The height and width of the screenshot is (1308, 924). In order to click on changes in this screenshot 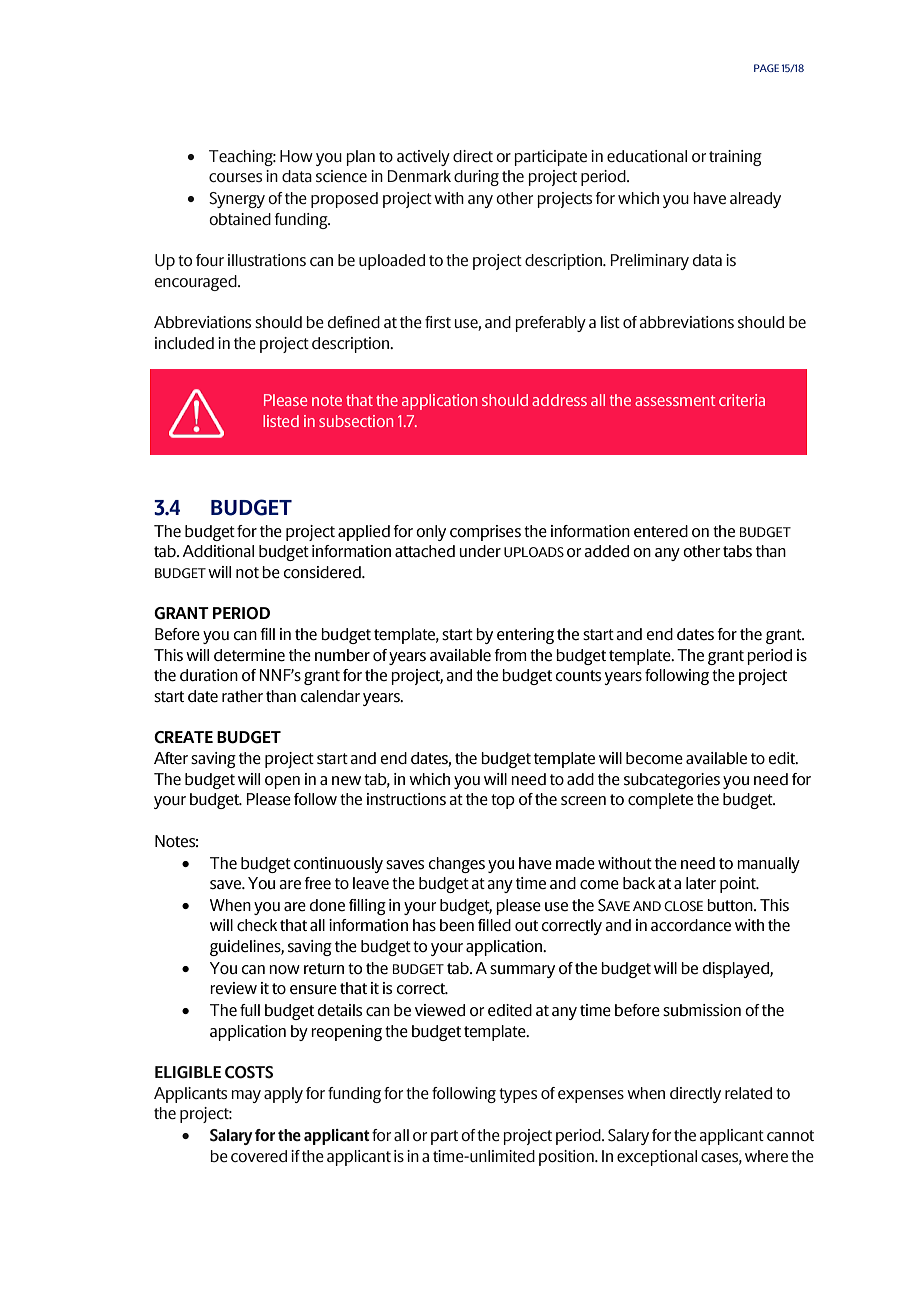, I will do `click(456, 865)`.
